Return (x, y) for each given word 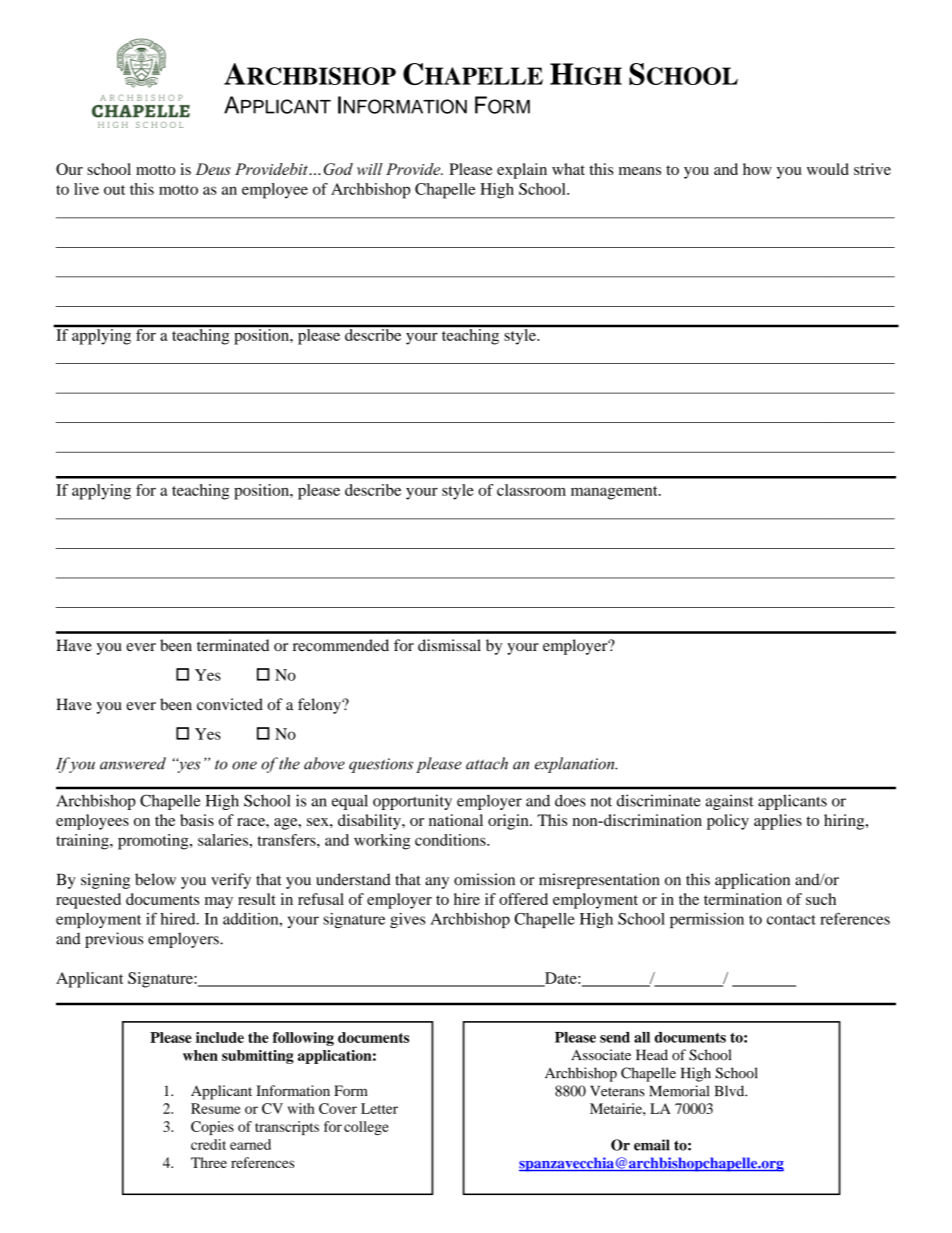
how (757, 169)
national (456, 820)
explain (522, 171)
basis (197, 820)
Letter (379, 1108)
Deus (213, 169)
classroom (531, 490)
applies (778, 822)
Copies (212, 1128)
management (615, 493)
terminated (233, 645)
